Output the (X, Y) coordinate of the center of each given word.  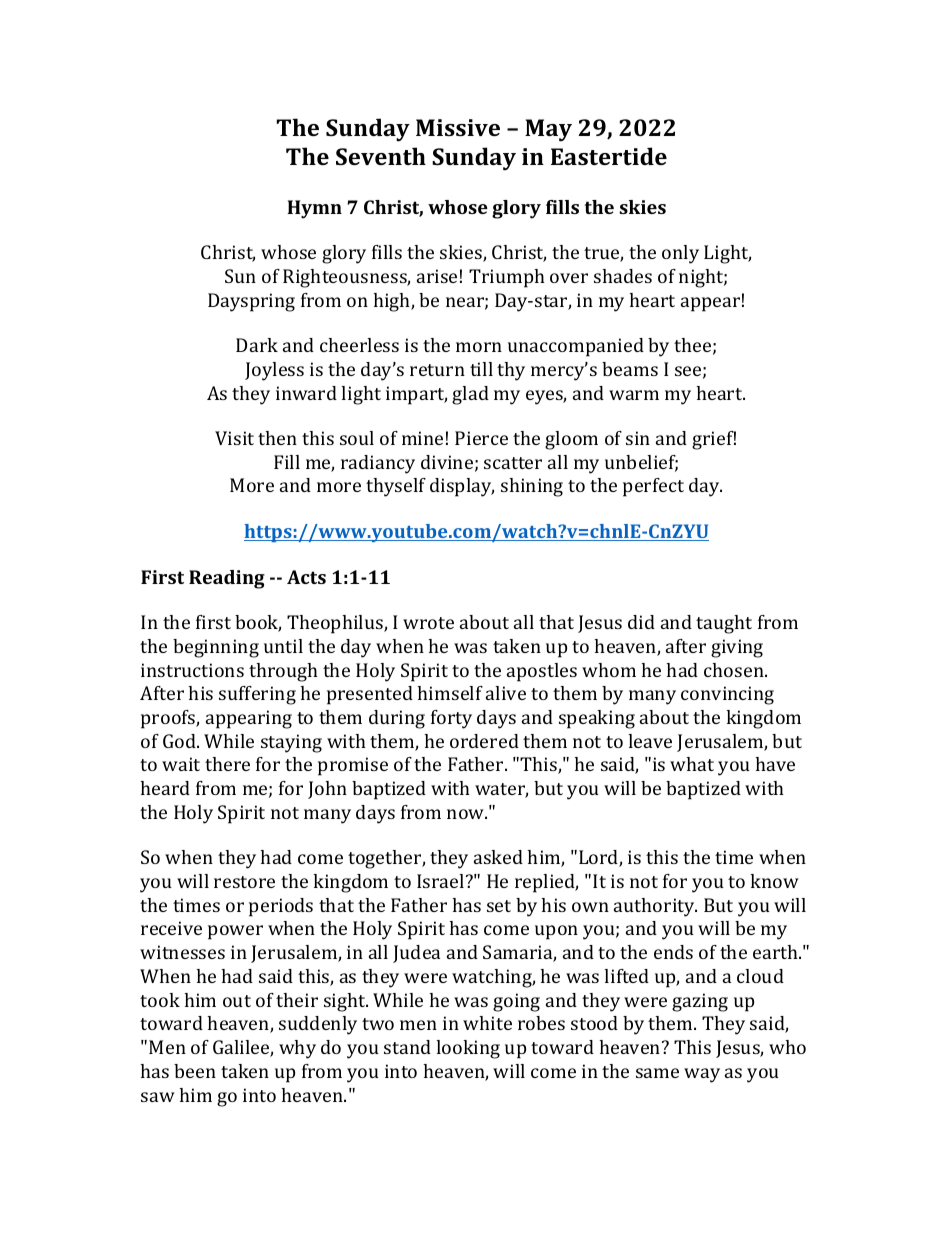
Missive (458, 127)
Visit (234, 438)
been (195, 1071)
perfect (653, 487)
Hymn (314, 209)
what (692, 764)
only (680, 254)
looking (468, 1049)
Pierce (481, 438)
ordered (484, 741)
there (227, 764)
